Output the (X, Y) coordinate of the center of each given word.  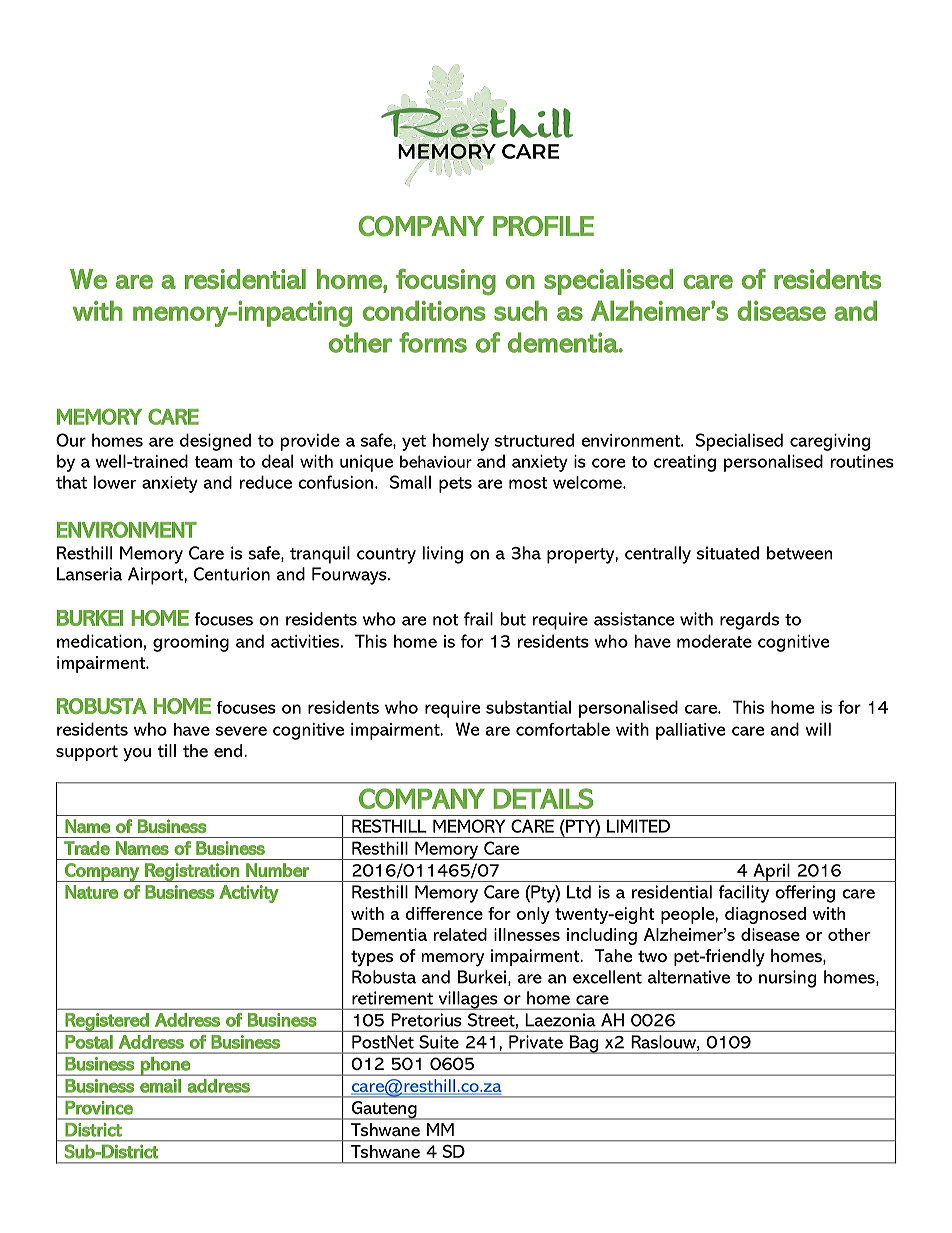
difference (444, 913)
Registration (192, 872)
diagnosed (765, 915)
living (443, 555)
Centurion (232, 574)
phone (165, 1066)
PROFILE (543, 226)
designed (215, 442)
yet (414, 443)
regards (749, 621)
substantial (528, 707)
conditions (424, 310)
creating (685, 463)
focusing (446, 282)
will (818, 729)
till (167, 750)
